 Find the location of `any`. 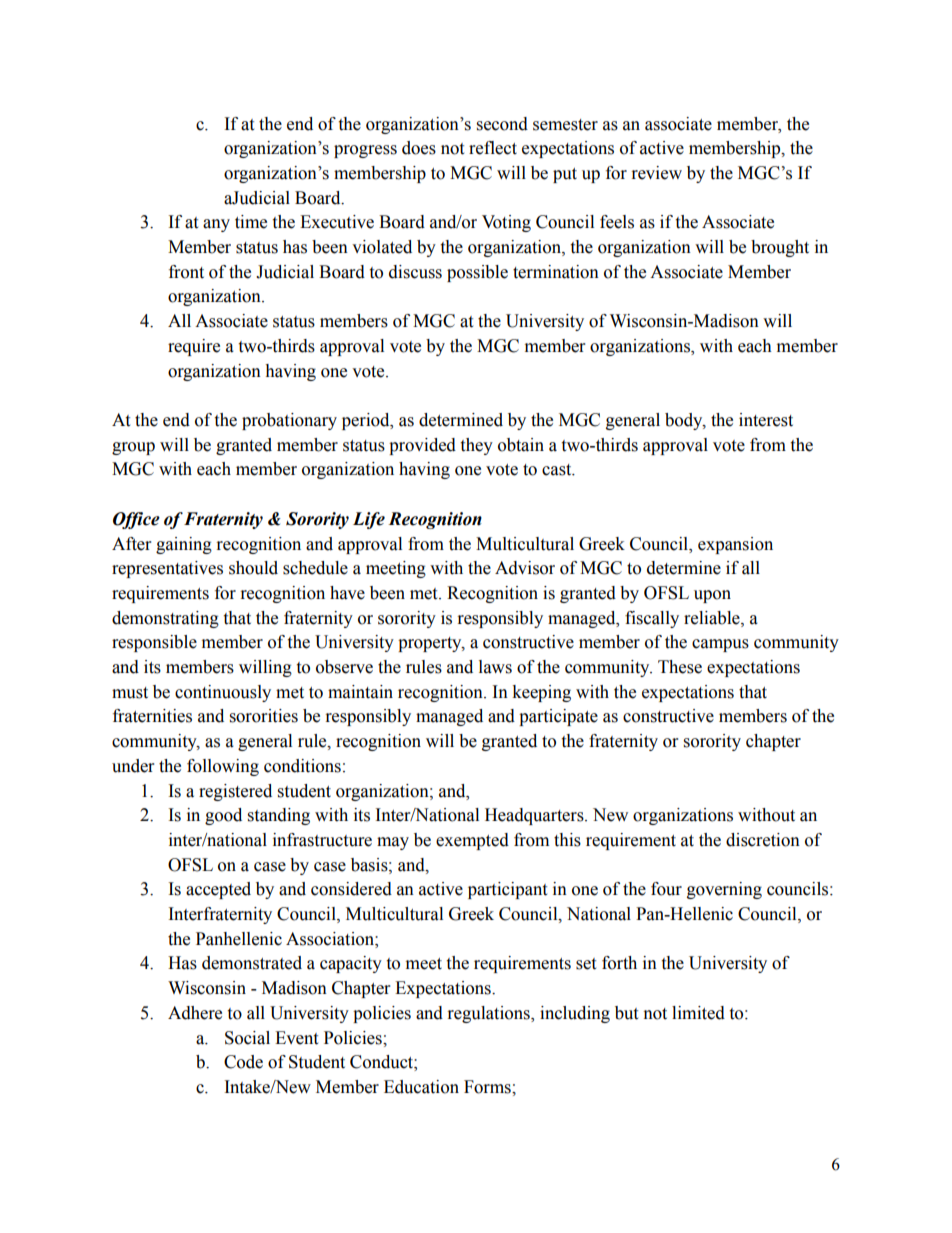

any is located at coordinates (216, 225).
